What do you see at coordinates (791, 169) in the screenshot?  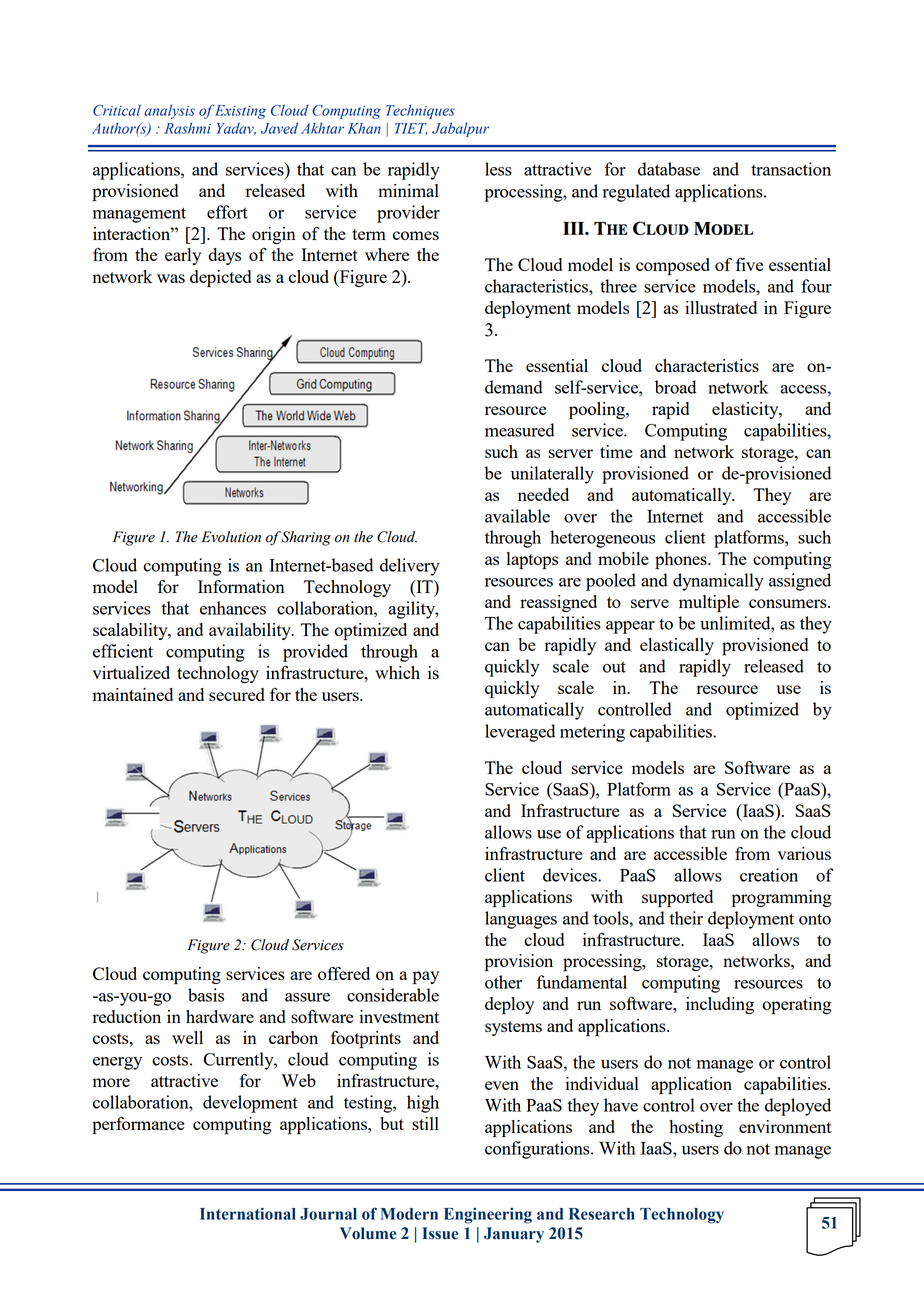 I see `transaction` at bounding box center [791, 169].
